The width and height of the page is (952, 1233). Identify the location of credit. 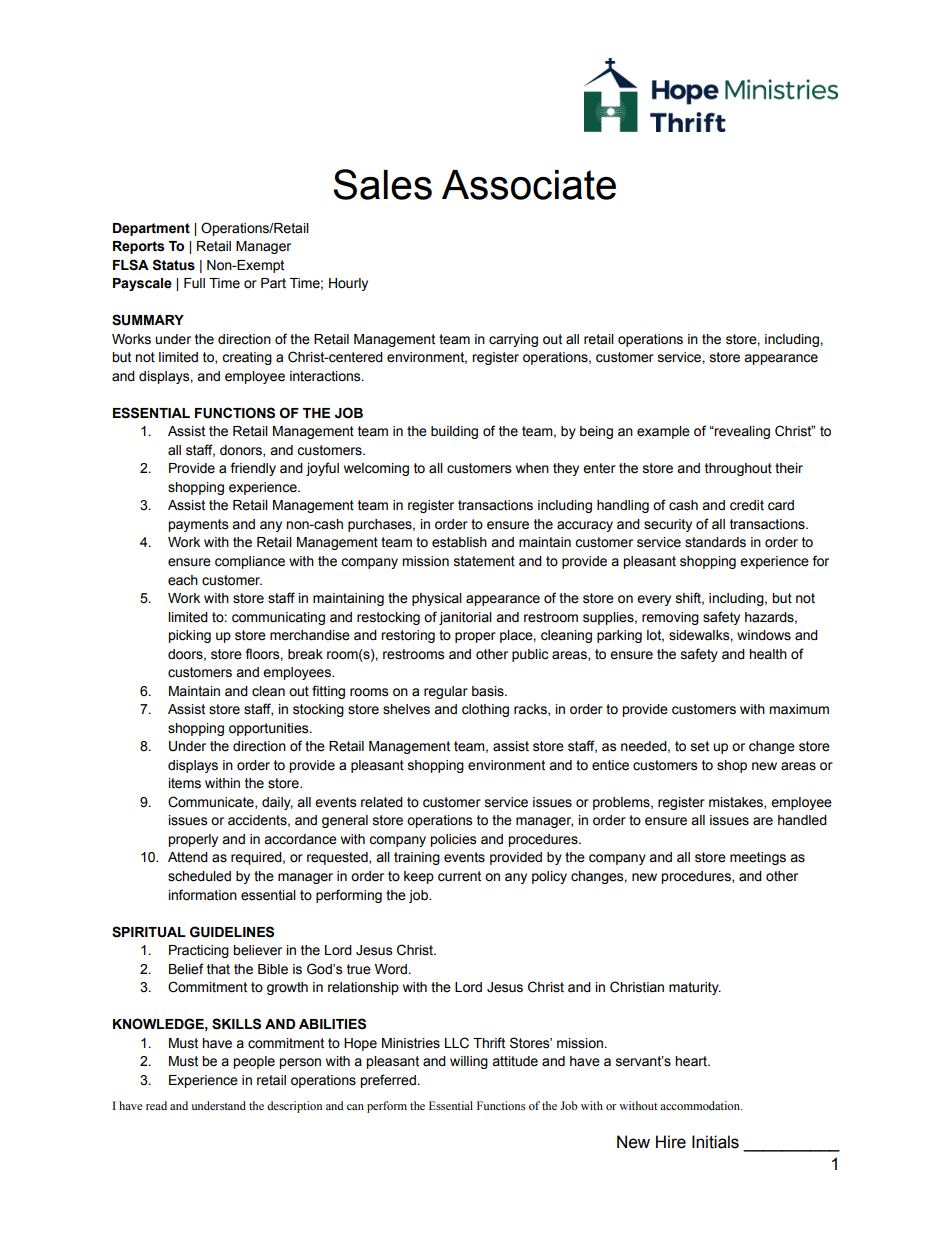
(747, 505).
